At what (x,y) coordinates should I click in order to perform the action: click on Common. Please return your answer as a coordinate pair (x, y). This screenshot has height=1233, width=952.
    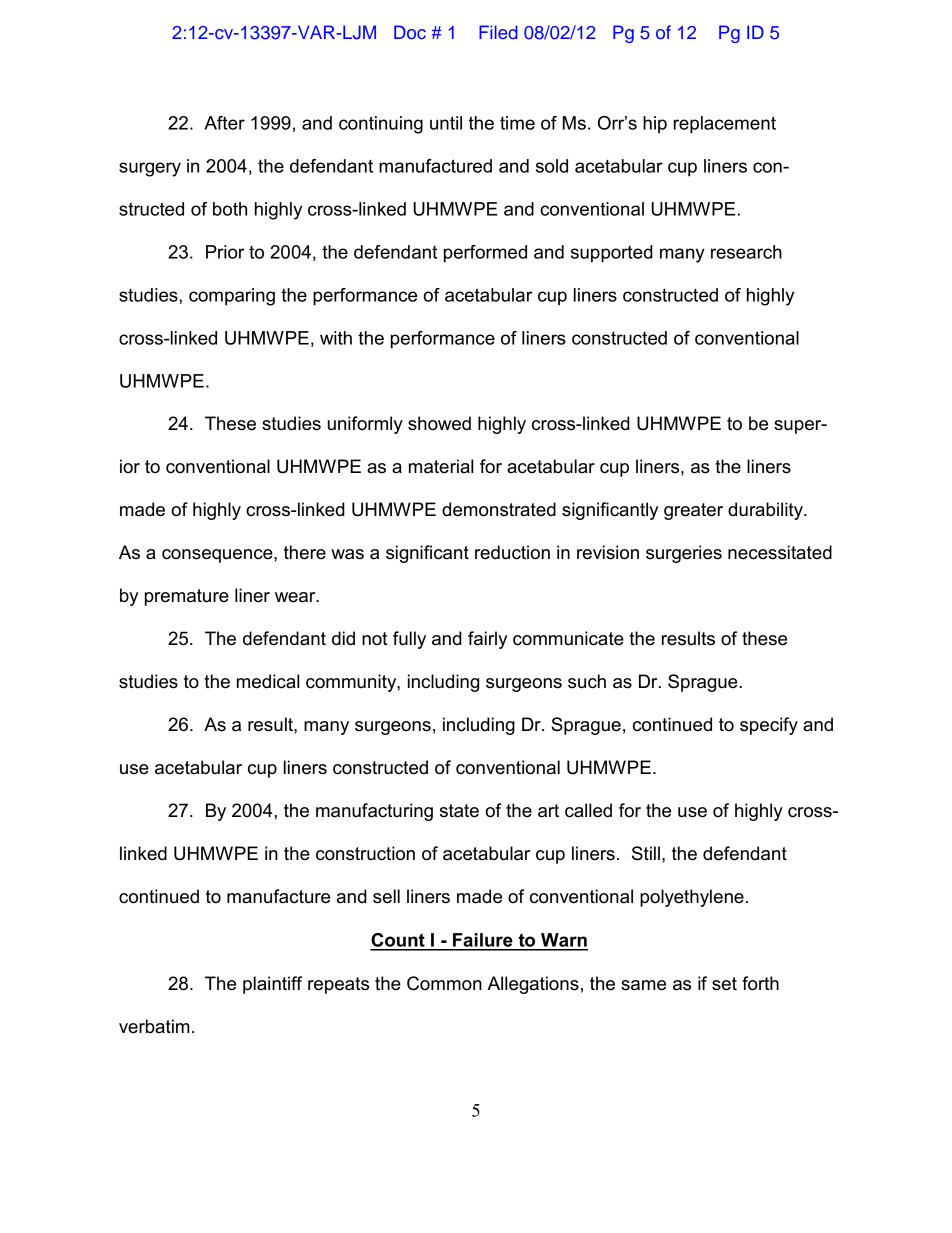
    Looking at the image, I should click on (444, 983).
